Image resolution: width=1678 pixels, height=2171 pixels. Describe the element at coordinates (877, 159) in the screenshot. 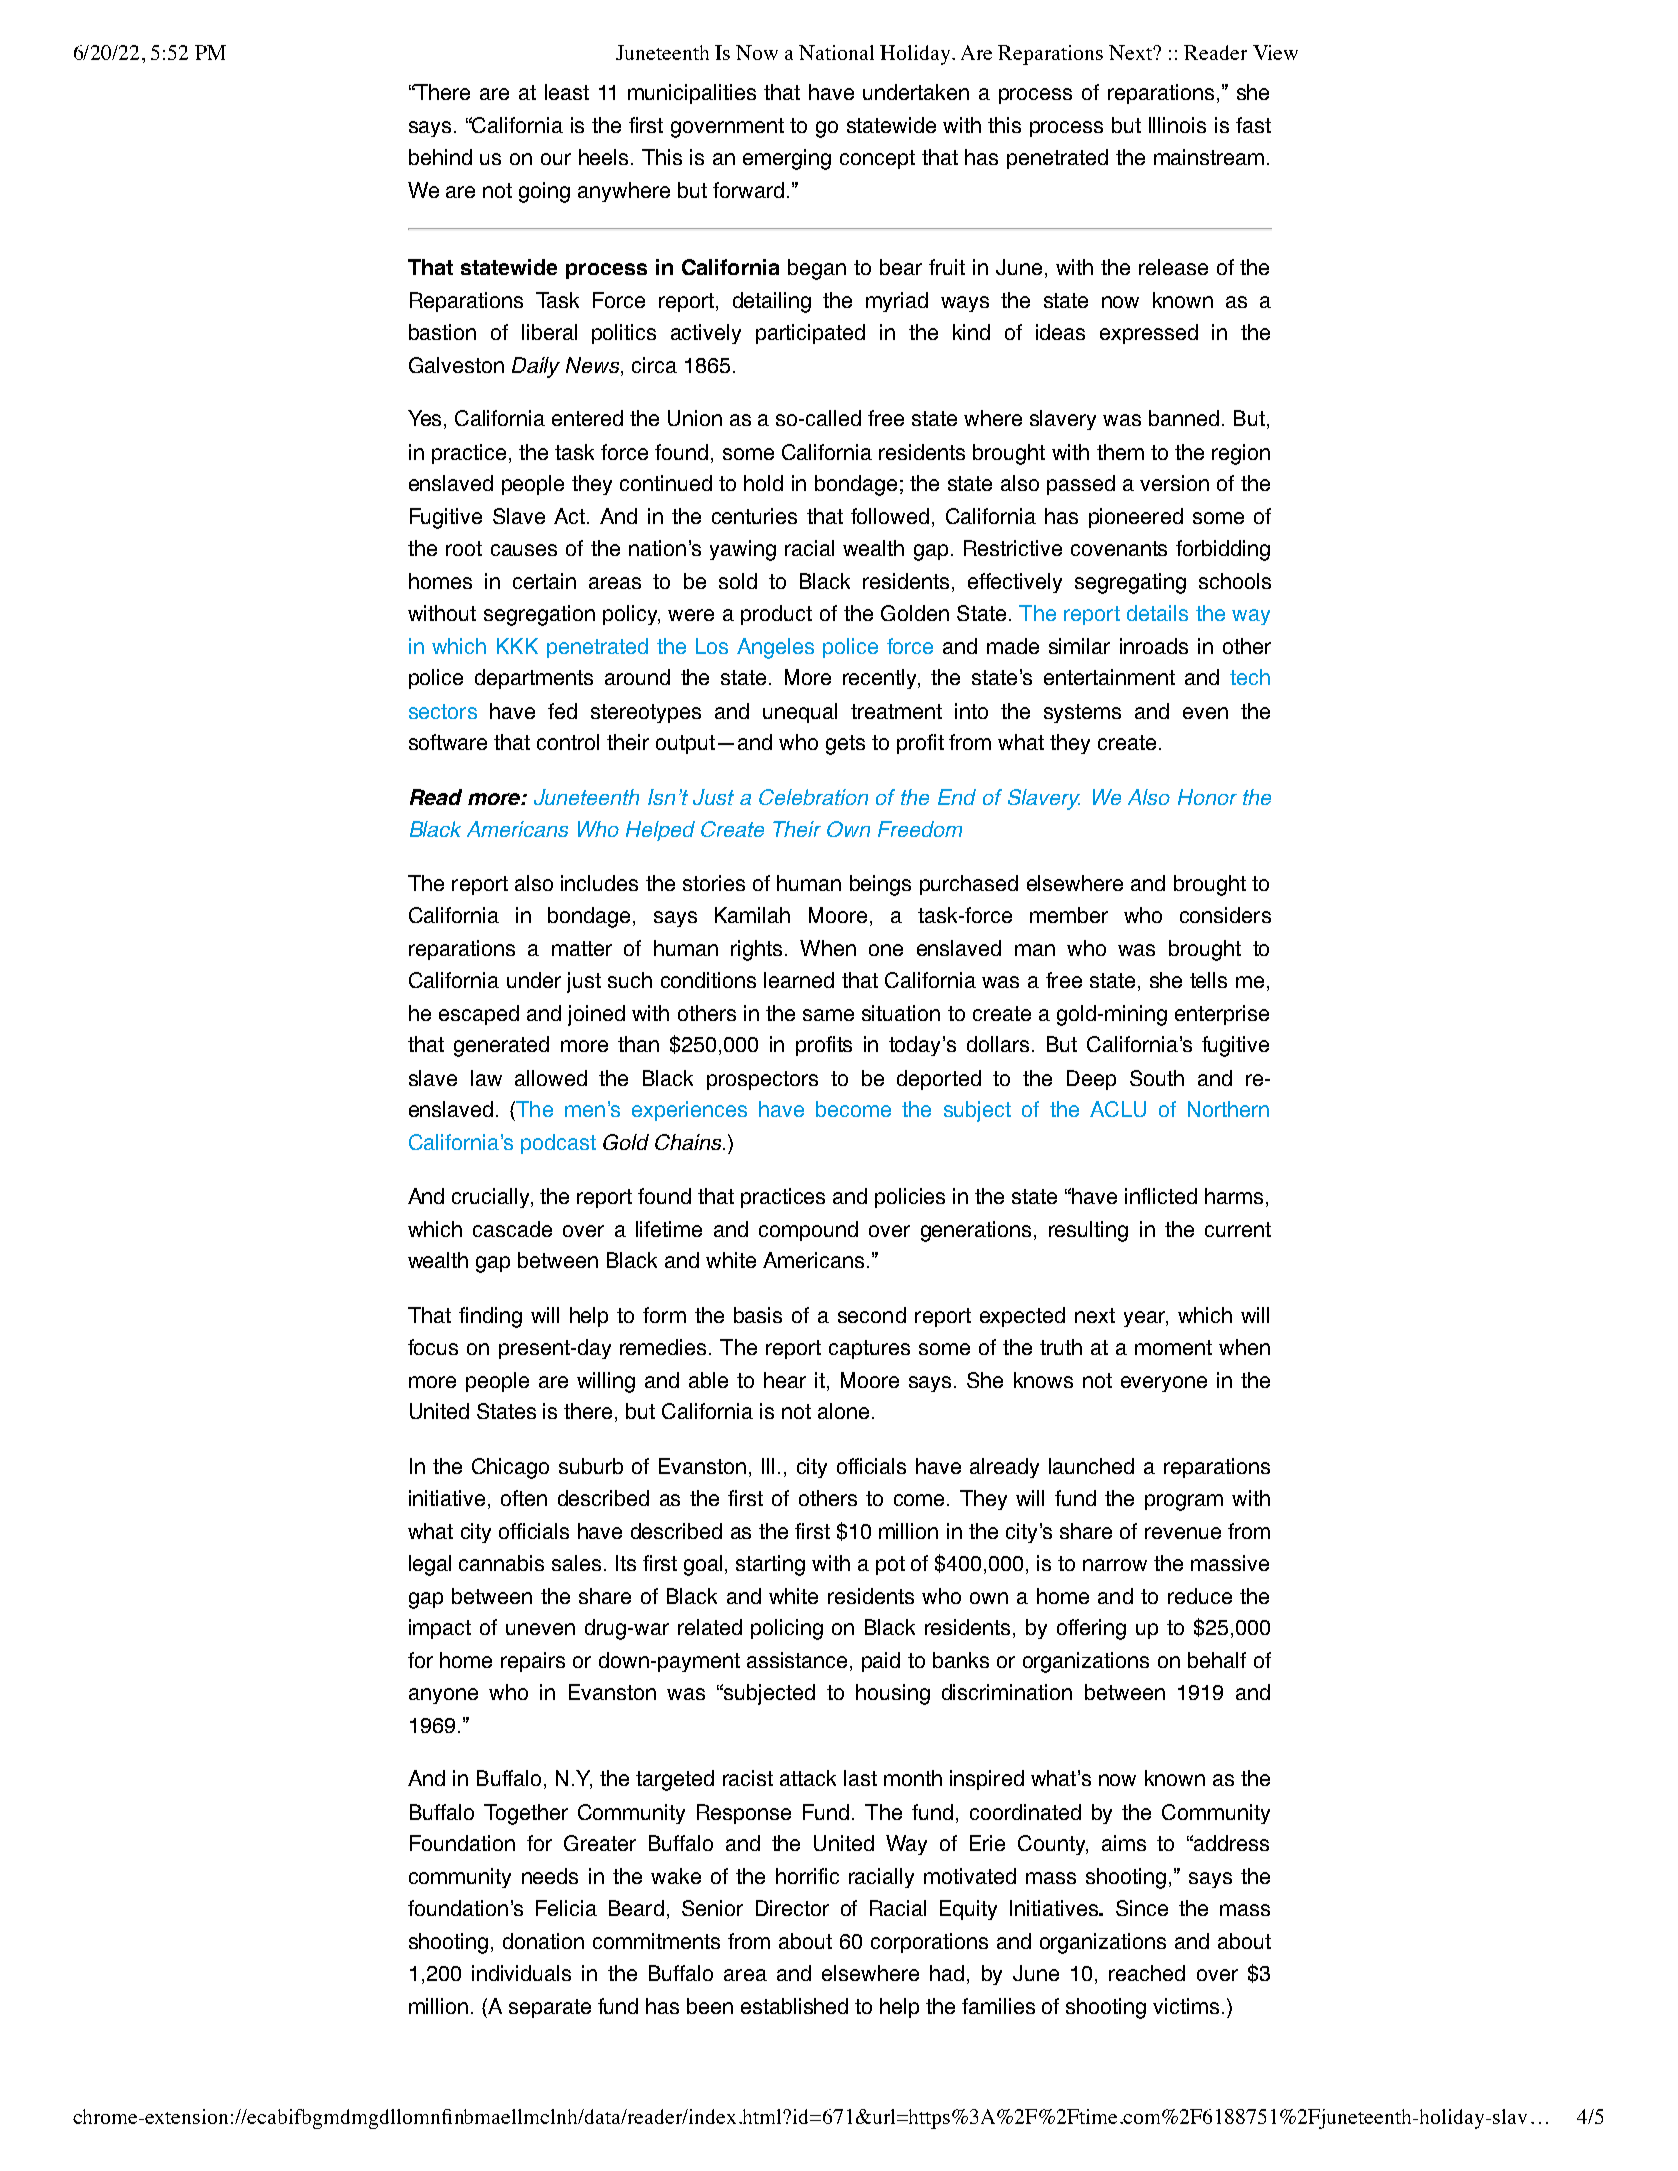

I see `concept` at that location.
